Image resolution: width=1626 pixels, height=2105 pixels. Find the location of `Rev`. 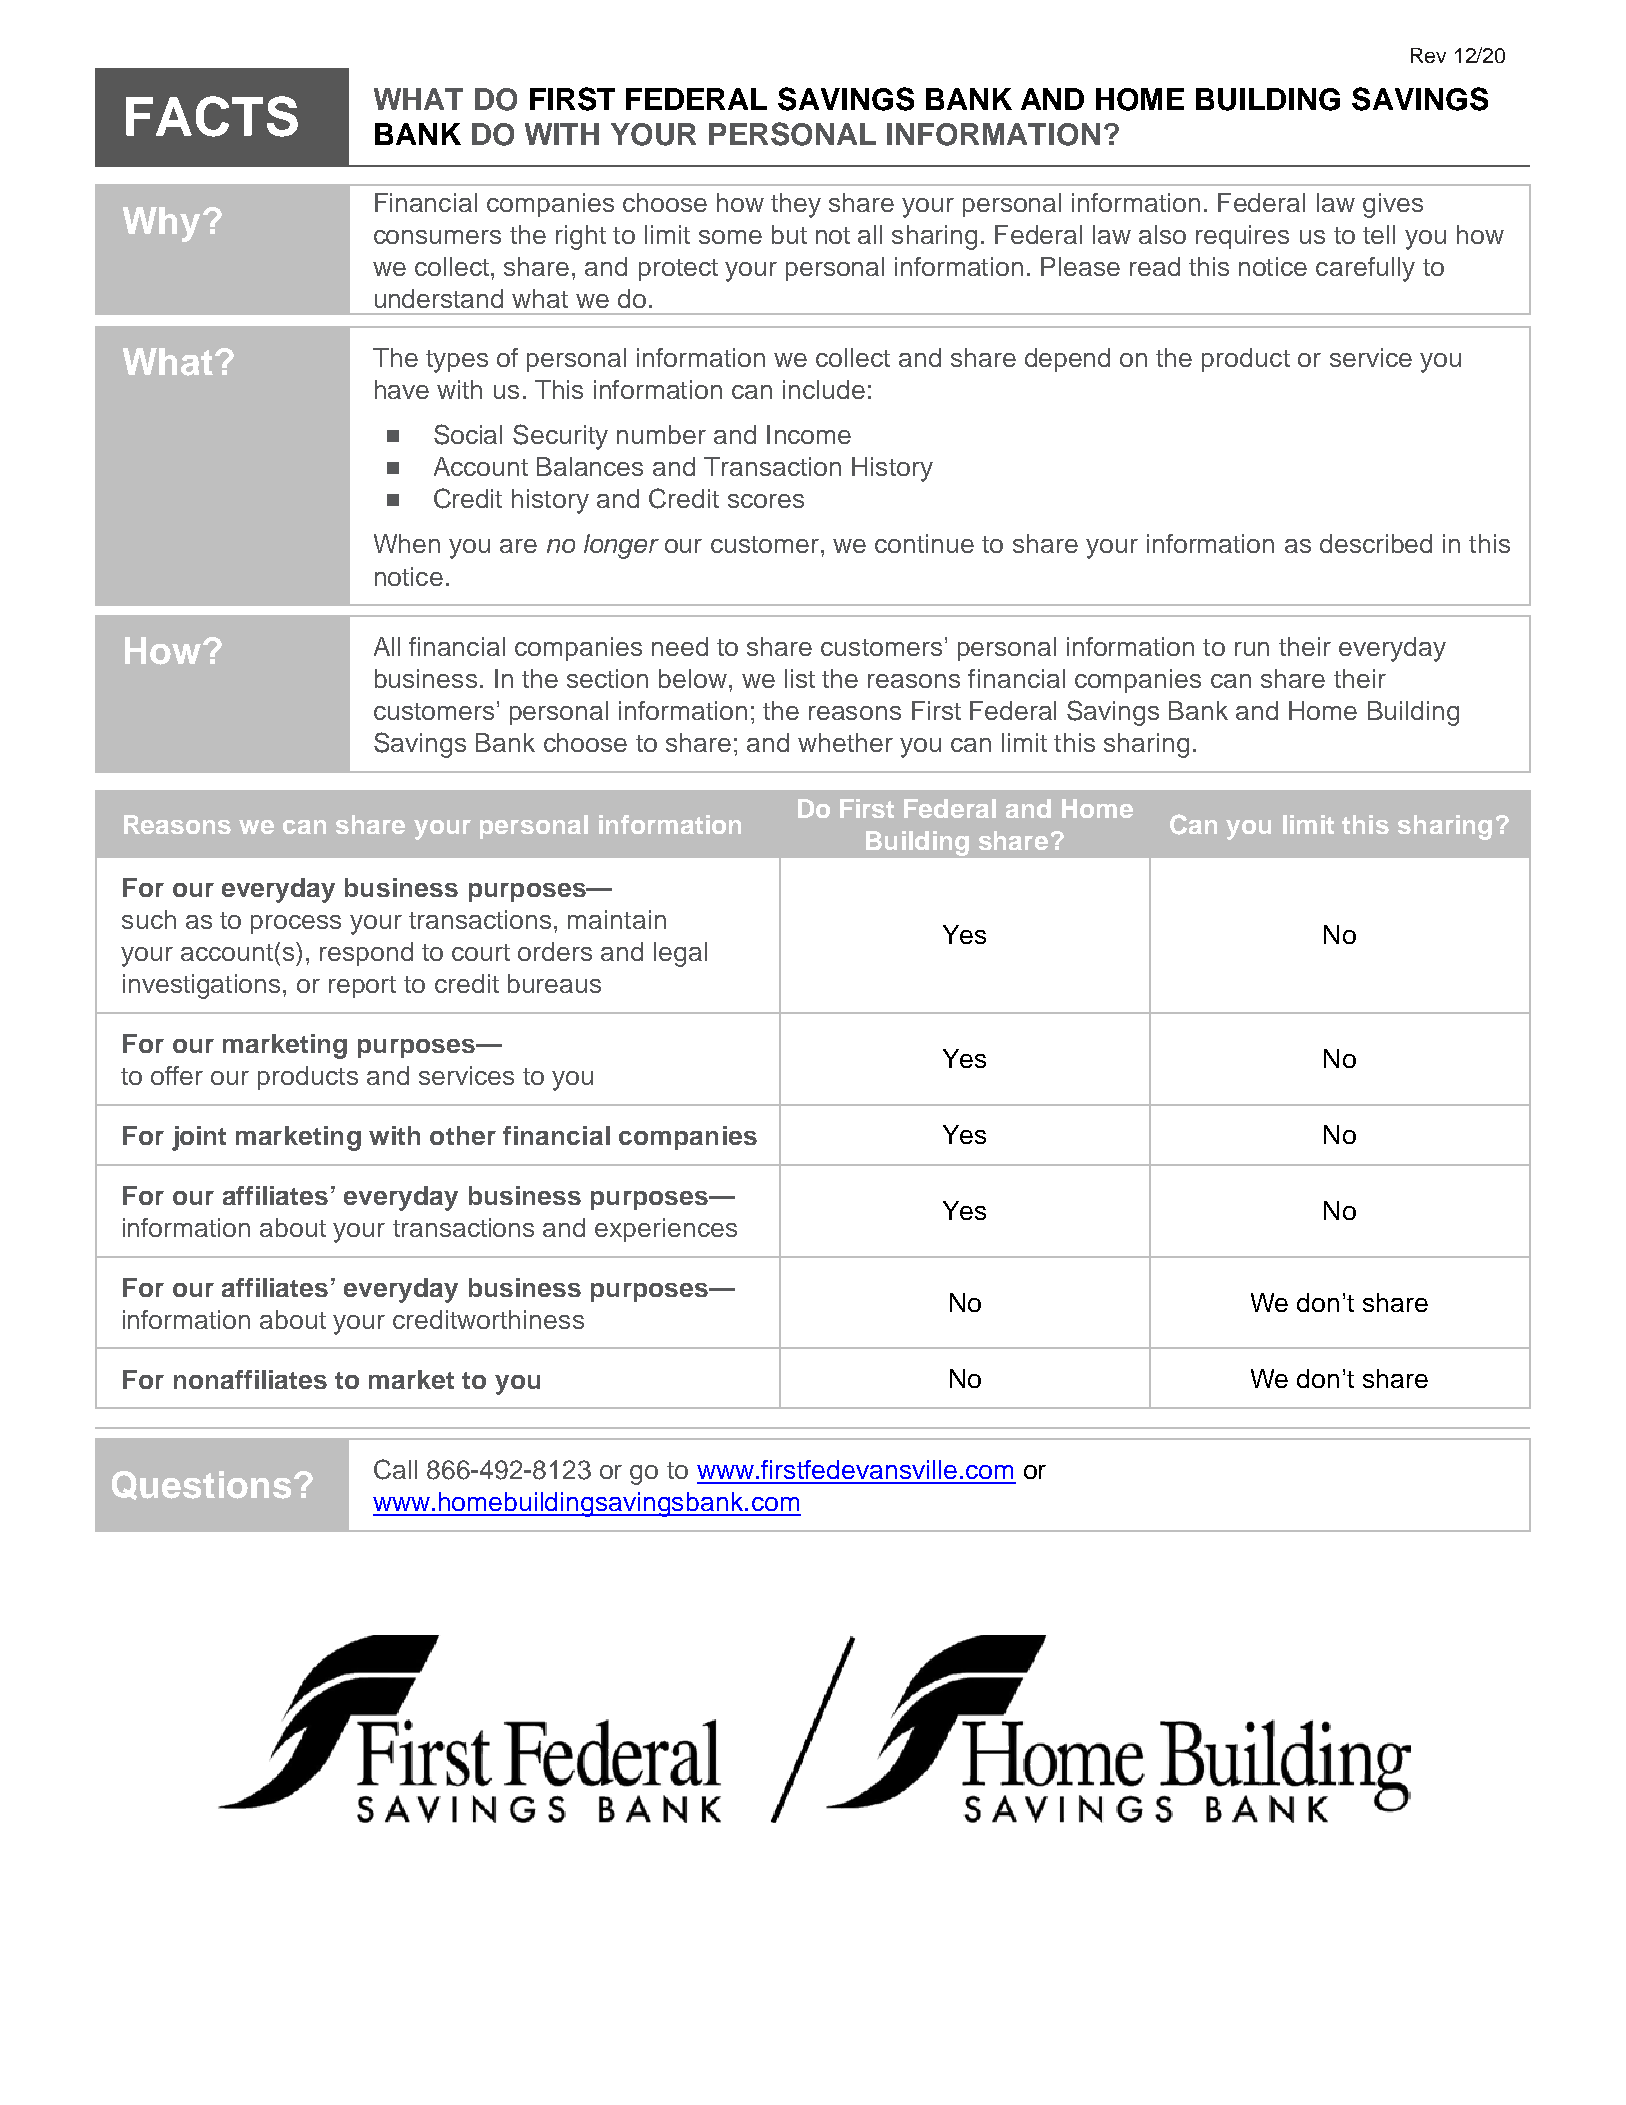

Rev is located at coordinates (1428, 55).
